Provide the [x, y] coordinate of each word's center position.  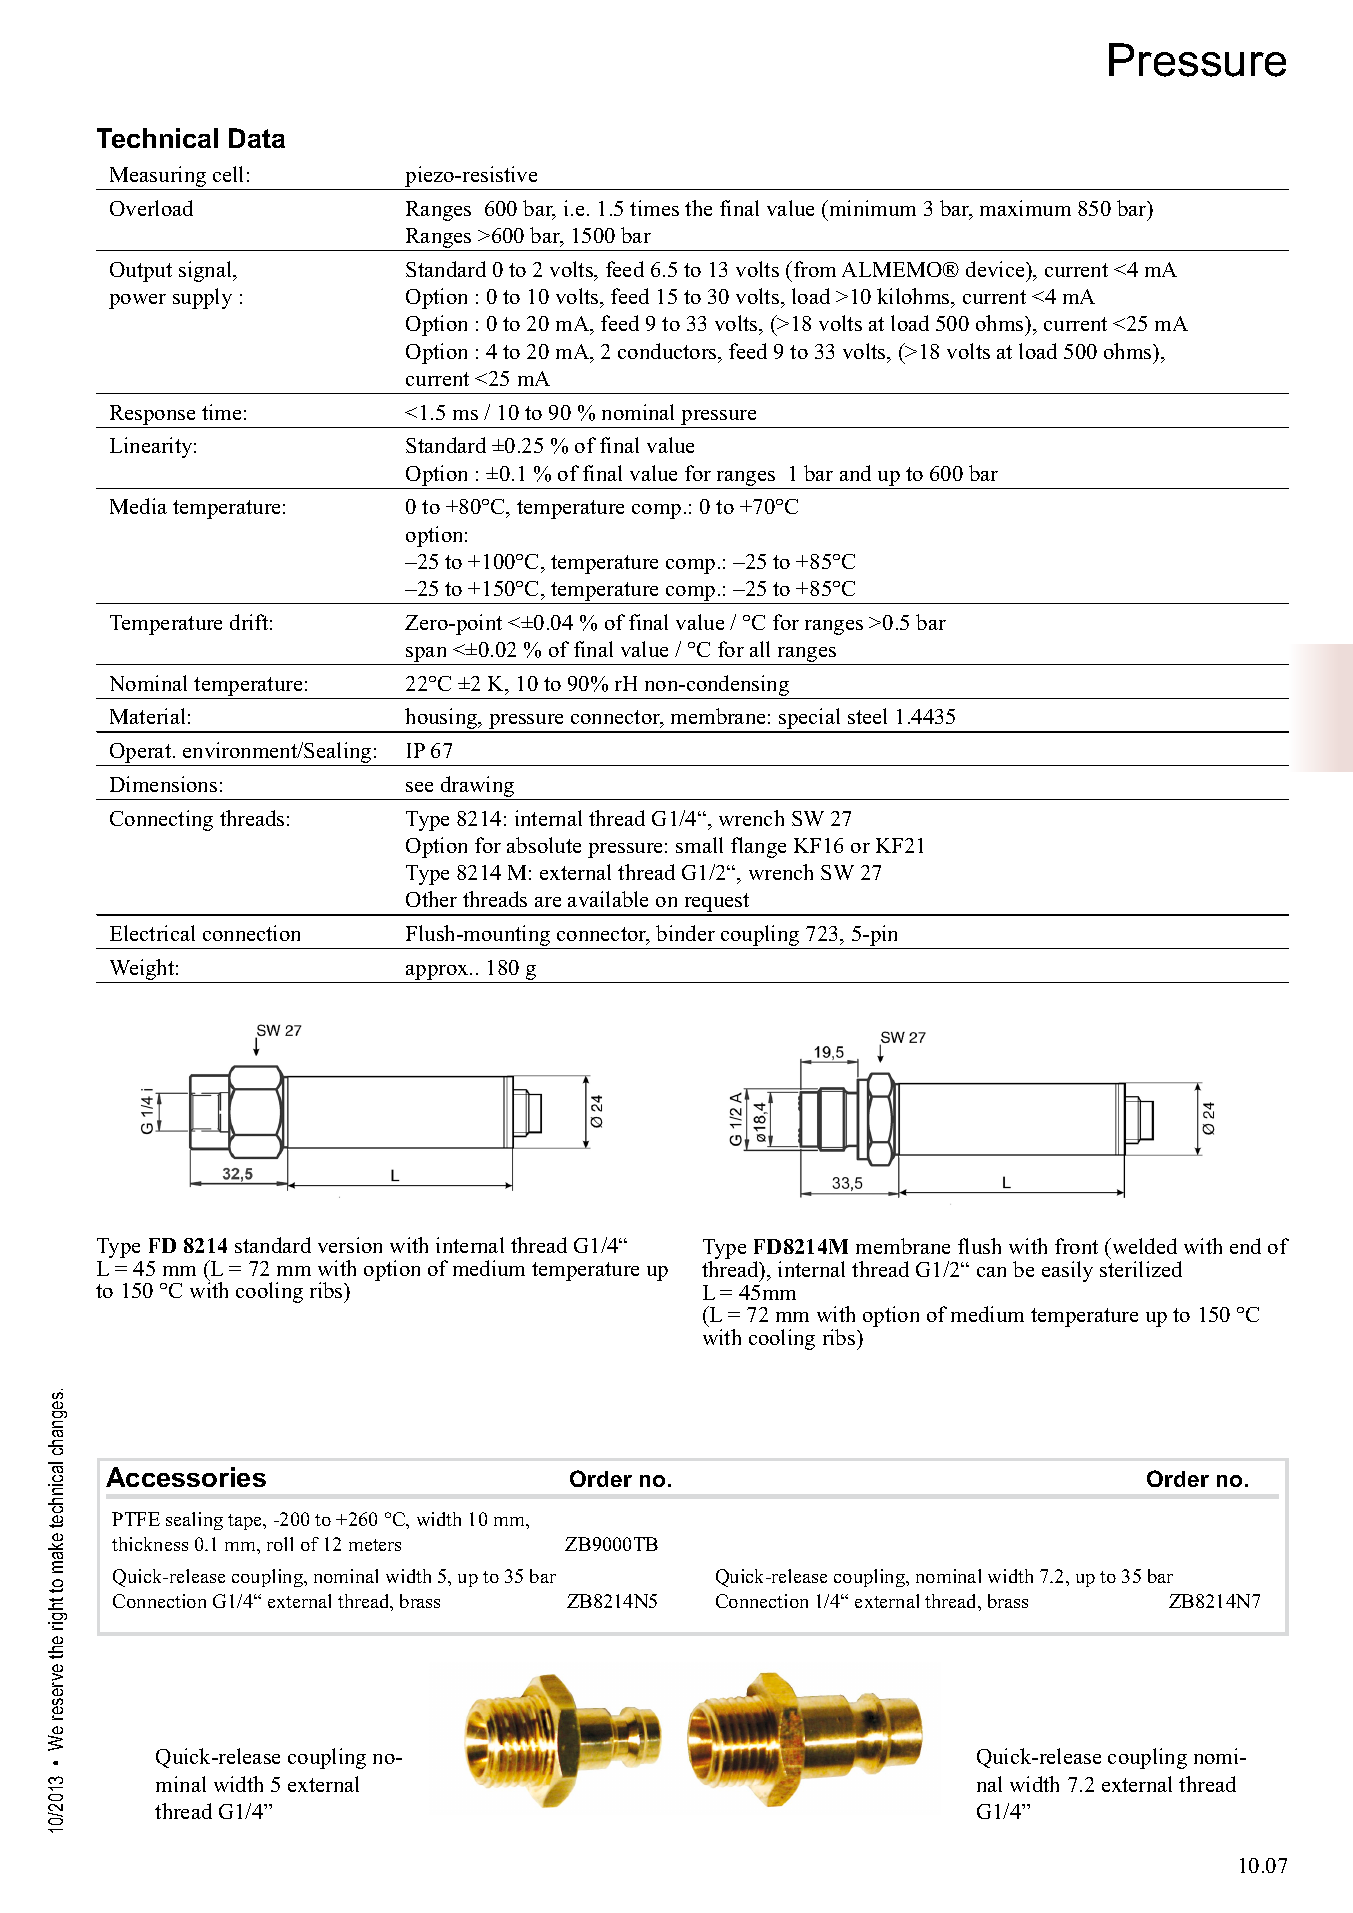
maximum [1025, 208]
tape [246, 1522]
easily [1067, 1271]
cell [228, 174]
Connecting [161, 820]
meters [375, 1545]
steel [867, 716]
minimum [871, 208]
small [699, 845]
